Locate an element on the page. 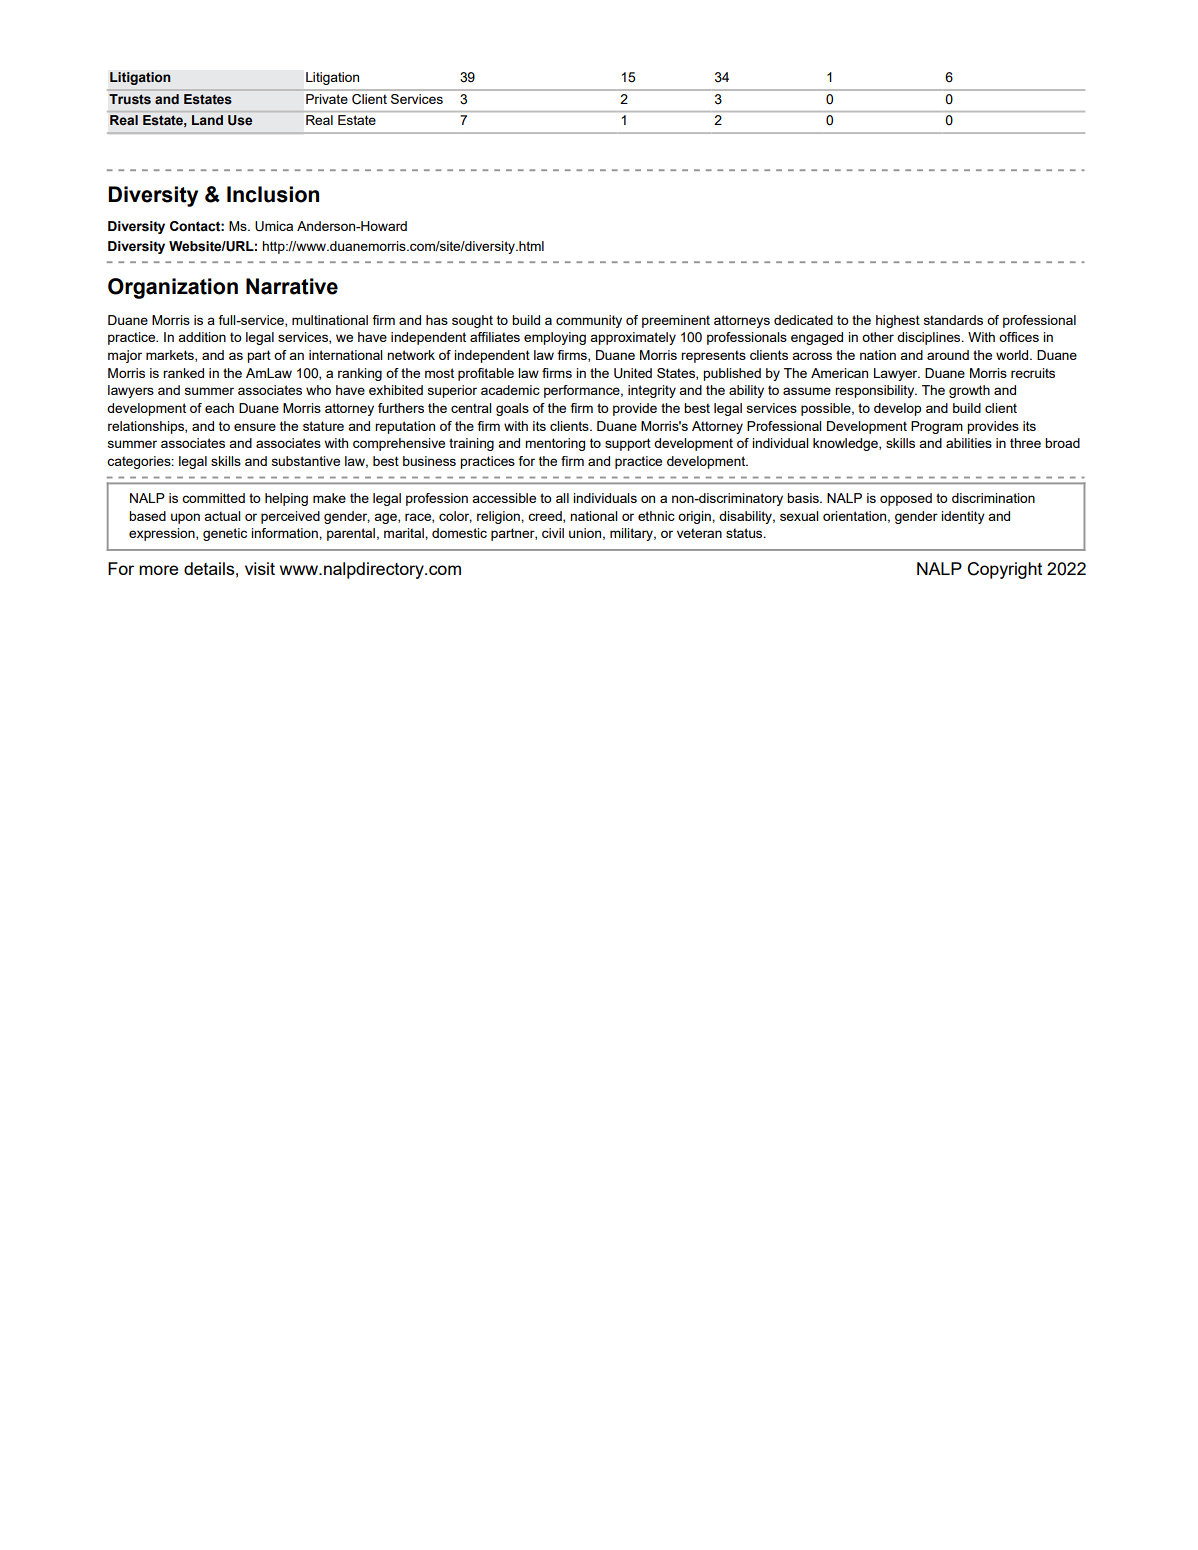  Private is located at coordinates (327, 99).
